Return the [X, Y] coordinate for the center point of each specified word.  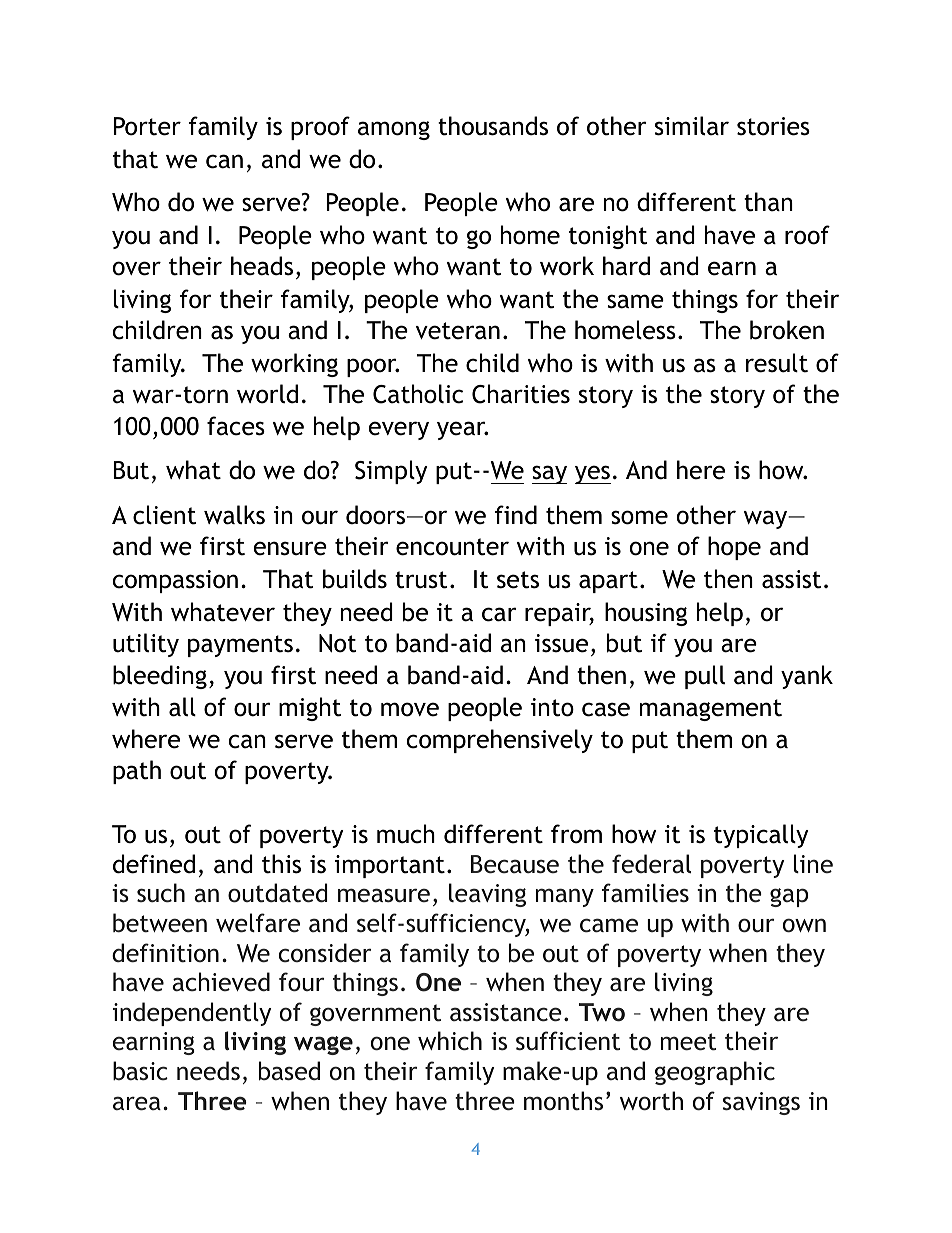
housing [646, 614]
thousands [493, 126]
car [499, 614]
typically [761, 836]
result [777, 363]
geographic [715, 1073]
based [289, 1071]
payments [240, 646]
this [281, 864]
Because [515, 864]
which [450, 1041]
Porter [147, 126]
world [267, 394]
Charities [521, 394]
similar [692, 126]
